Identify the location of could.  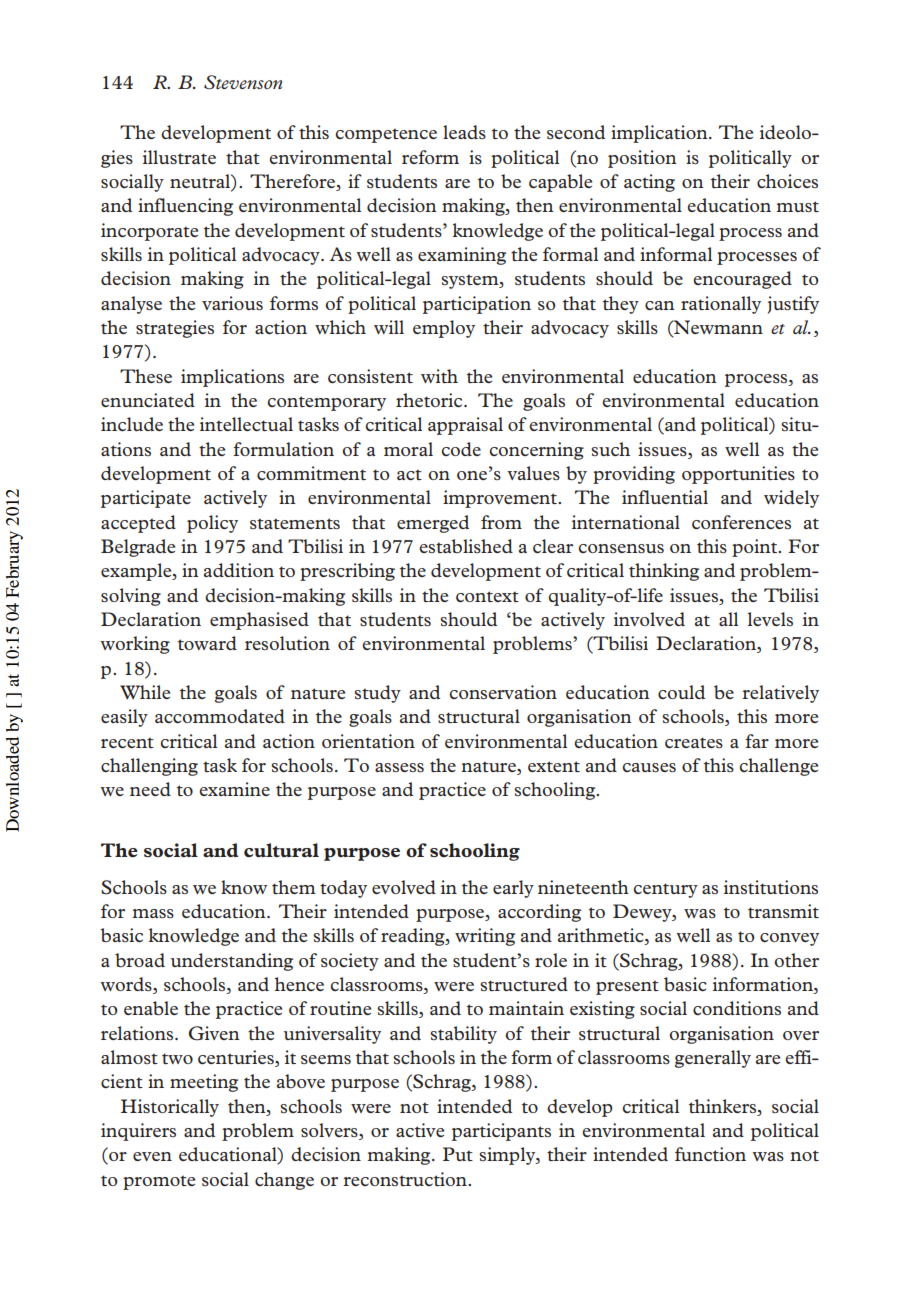
(681, 692).
